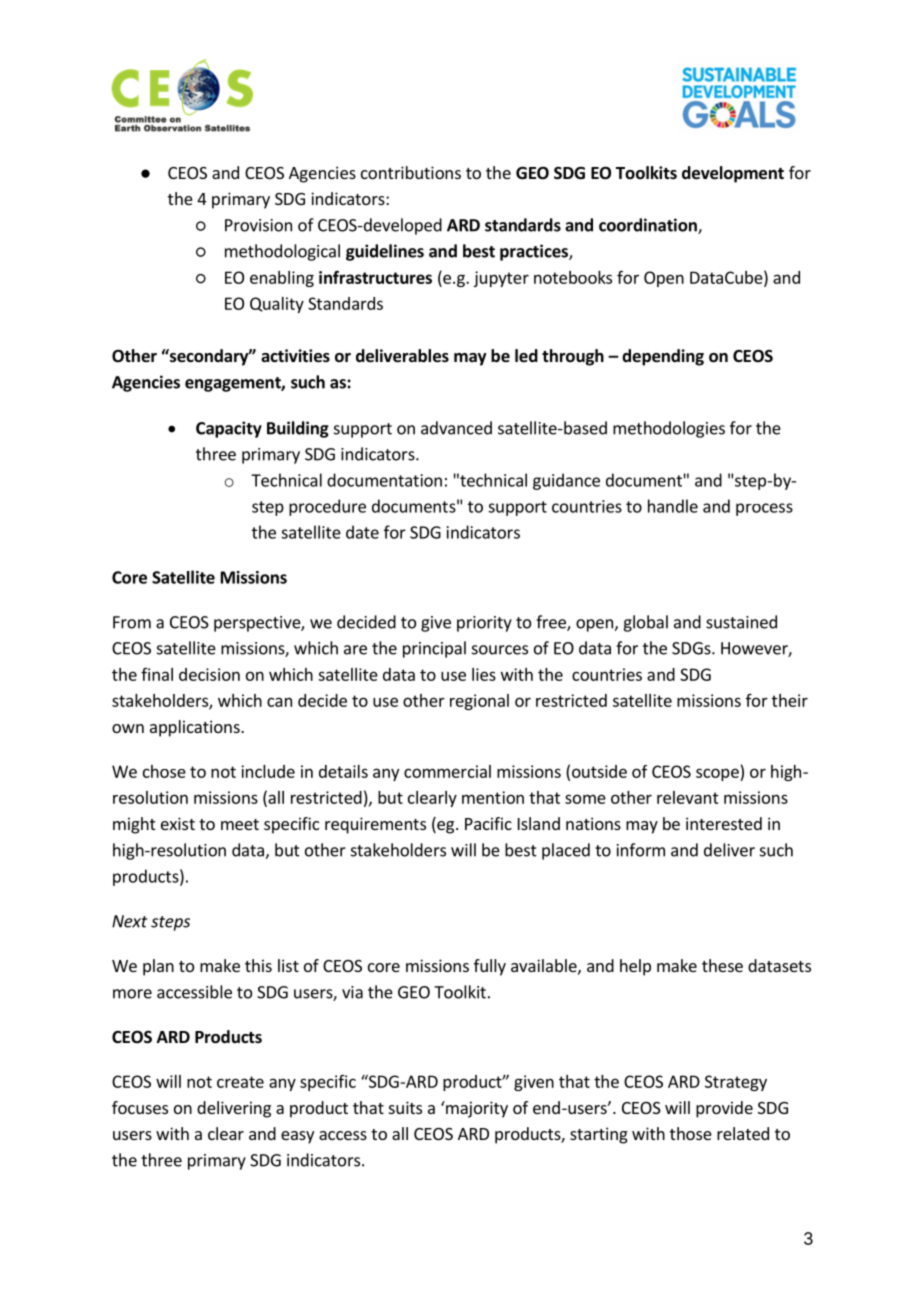  Describe the element at coordinates (733, 174) in the screenshot. I see `development` at that location.
